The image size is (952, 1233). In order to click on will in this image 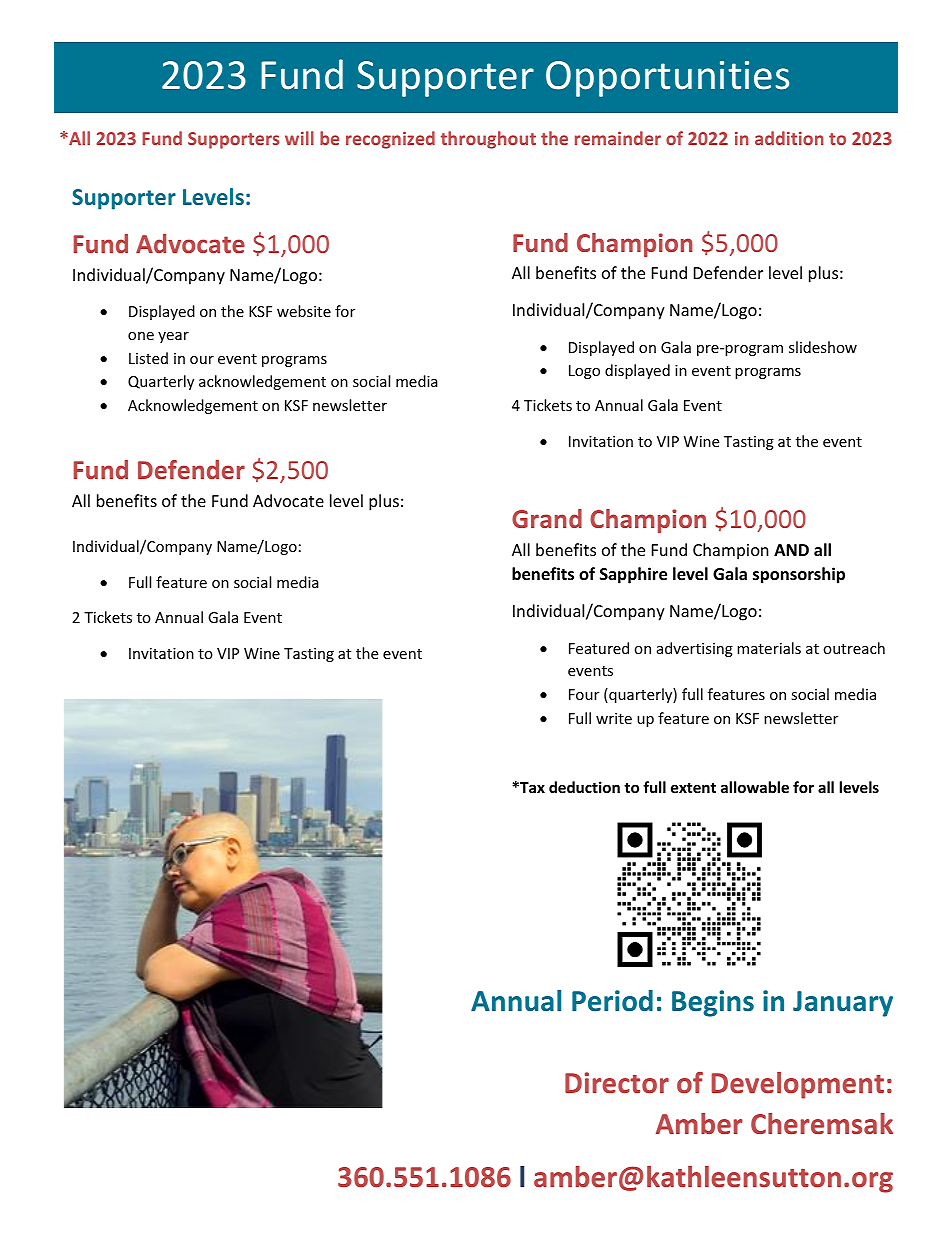, I will do `click(299, 138)`.
